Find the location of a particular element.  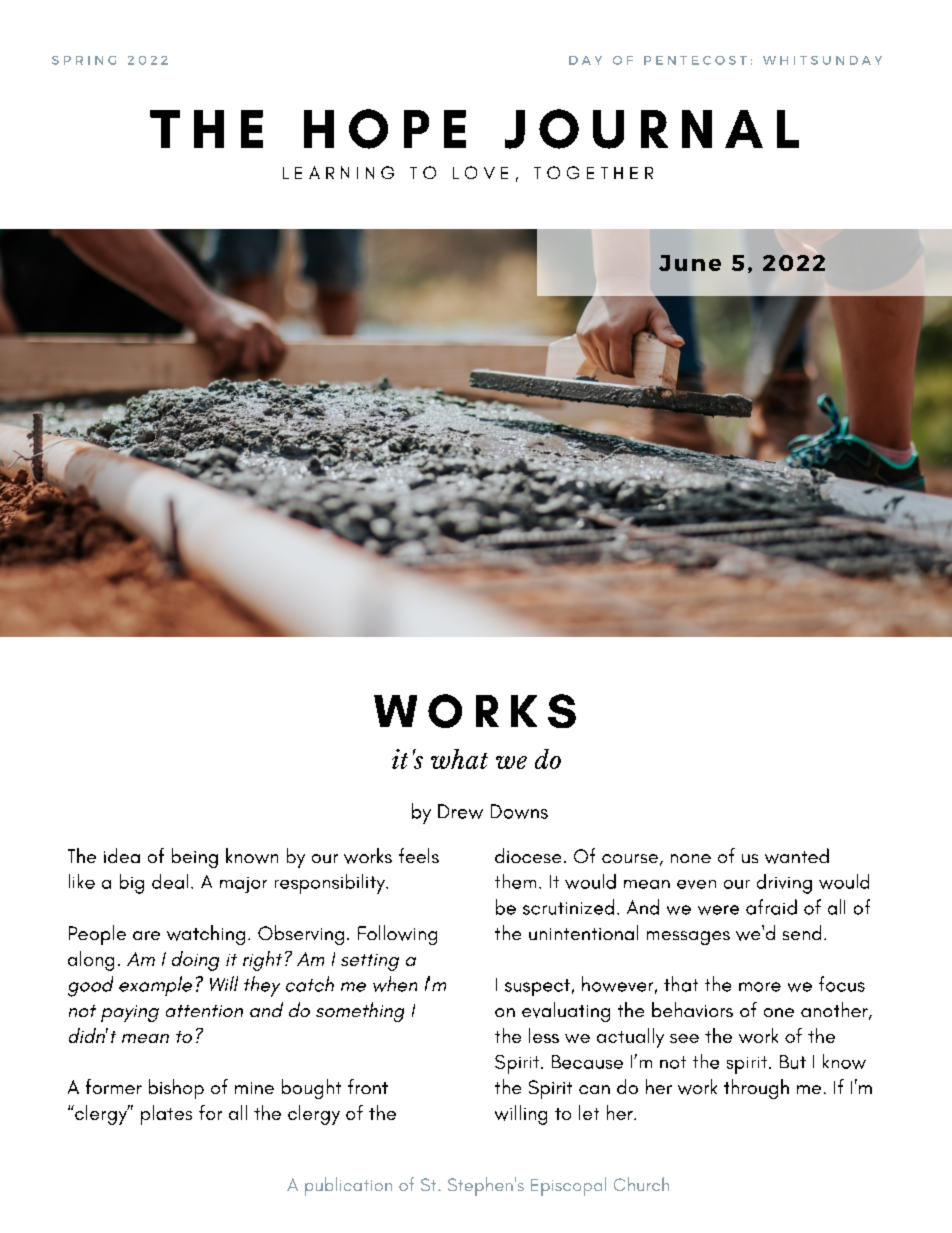

Drew is located at coordinates (460, 811).
